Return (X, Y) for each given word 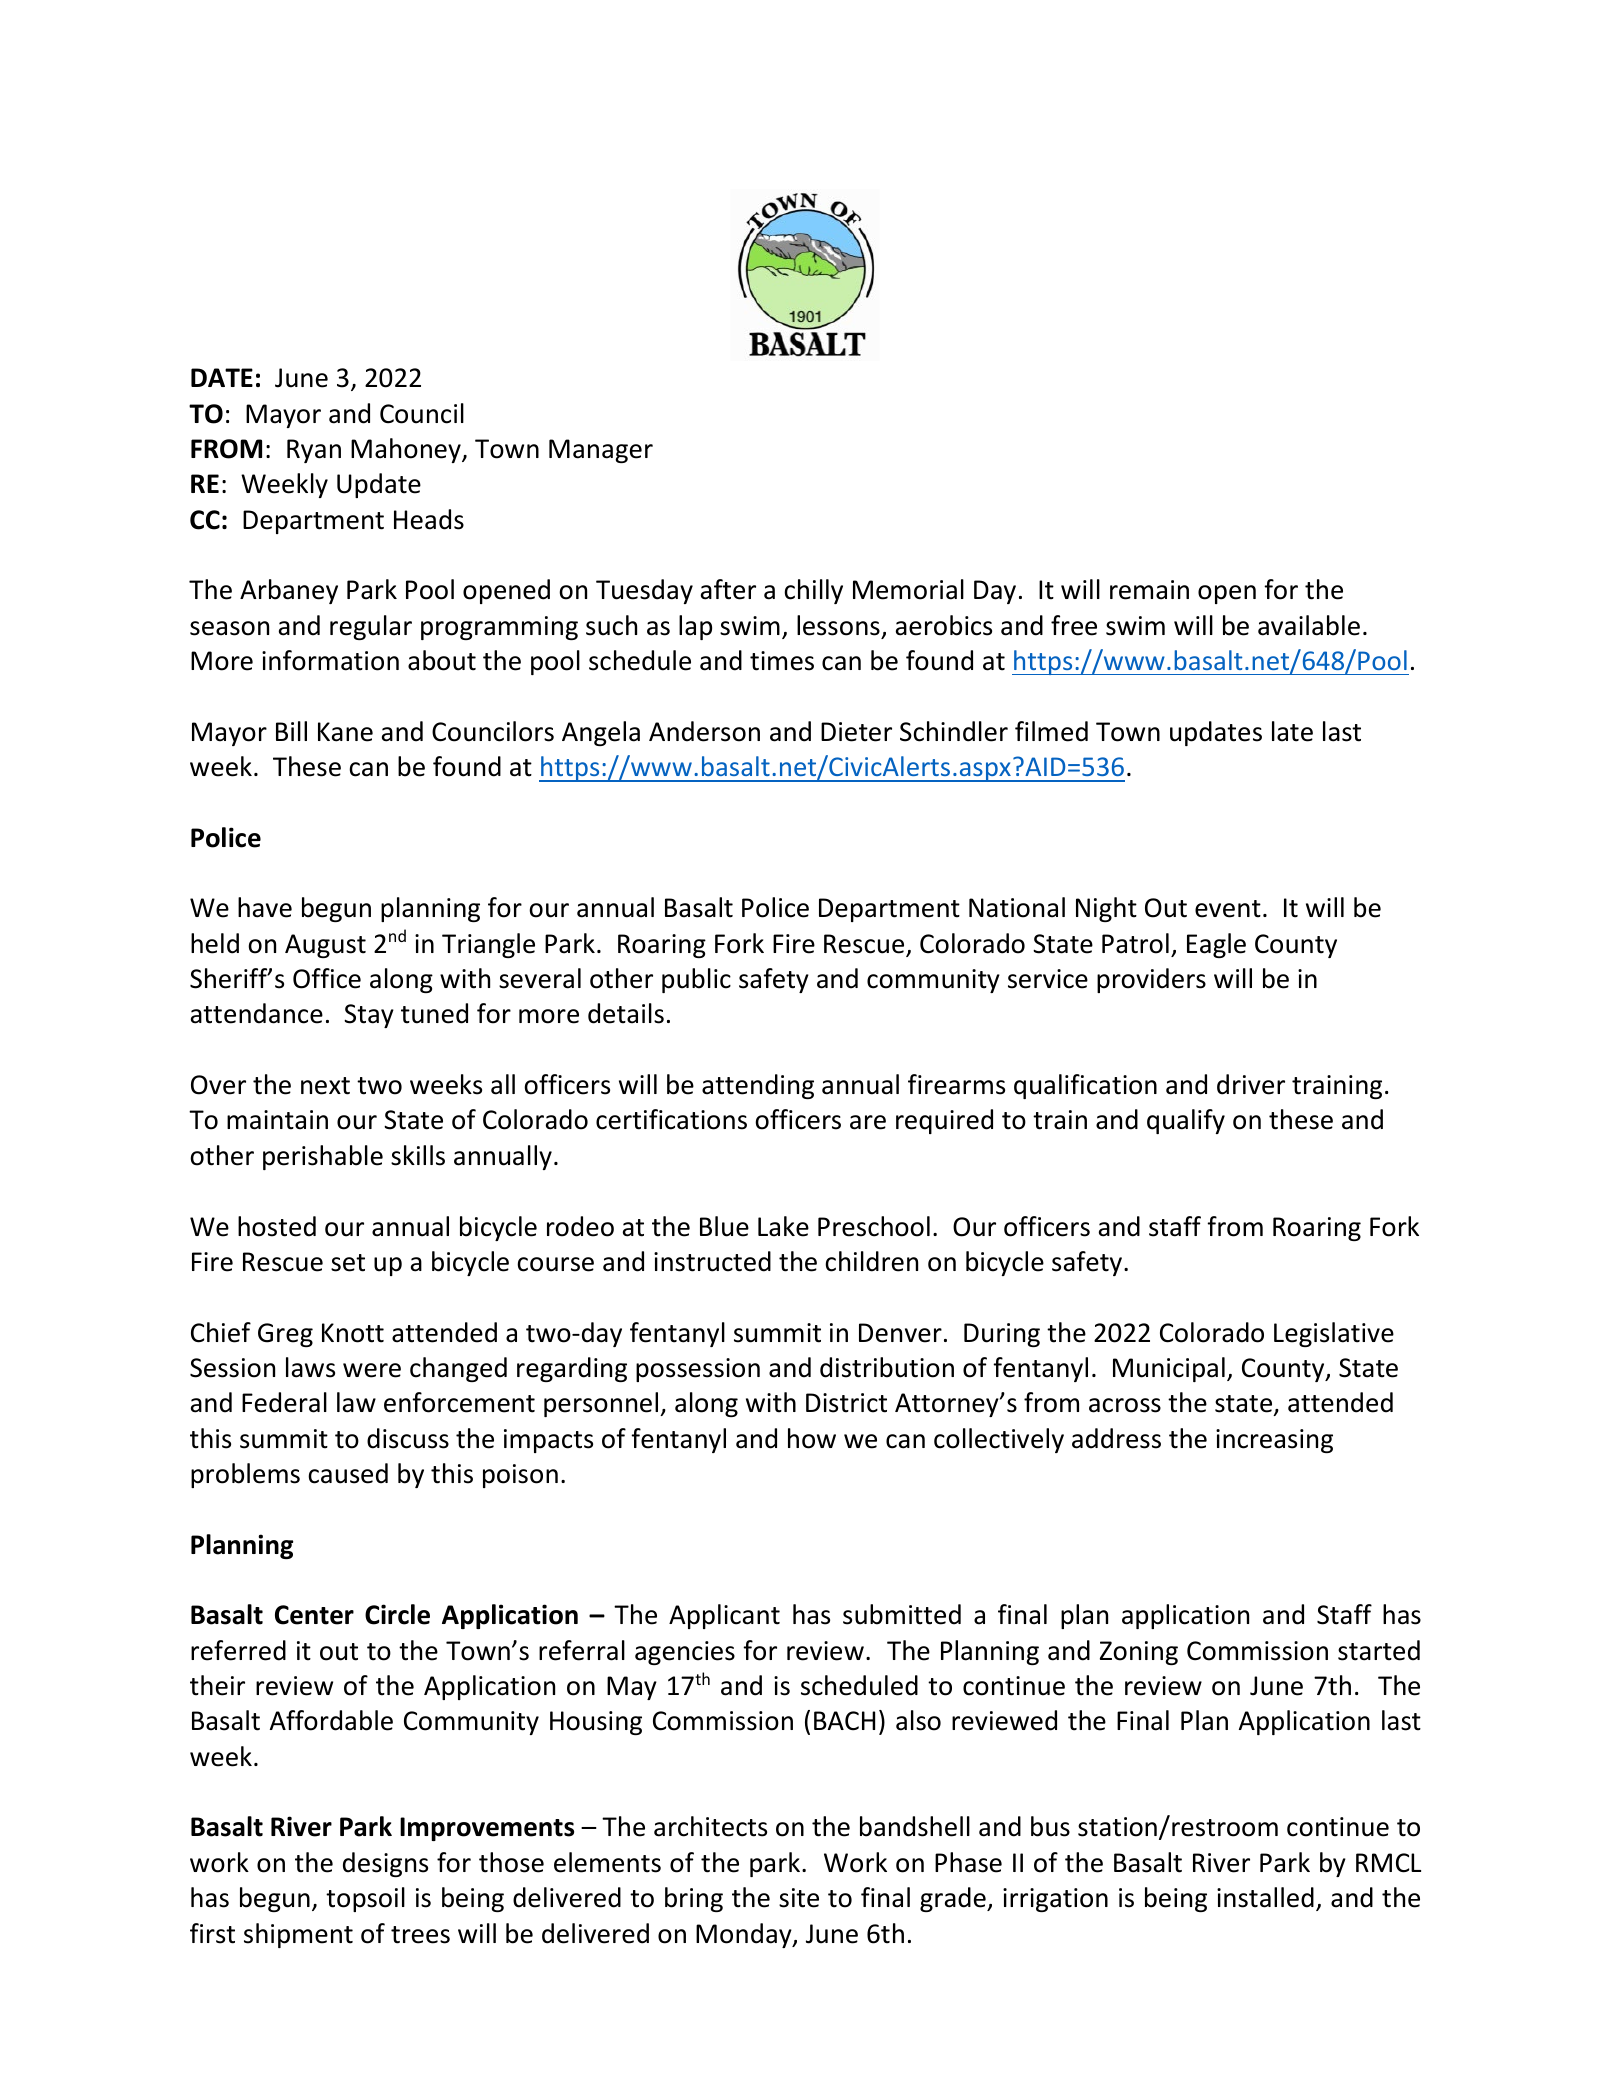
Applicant (724, 1616)
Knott (353, 1333)
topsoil (365, 1899)
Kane (345, 732)
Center (314, 1615)
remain (1149, 590)
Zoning (1139, 1653)
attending (758, 1086)
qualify (1186, 1121)
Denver (900, 1333)
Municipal (1169, 1369)
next (325, 1086)
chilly (813, 591)
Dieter (856, 732)
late (1292, 731)
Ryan (314, 451)
